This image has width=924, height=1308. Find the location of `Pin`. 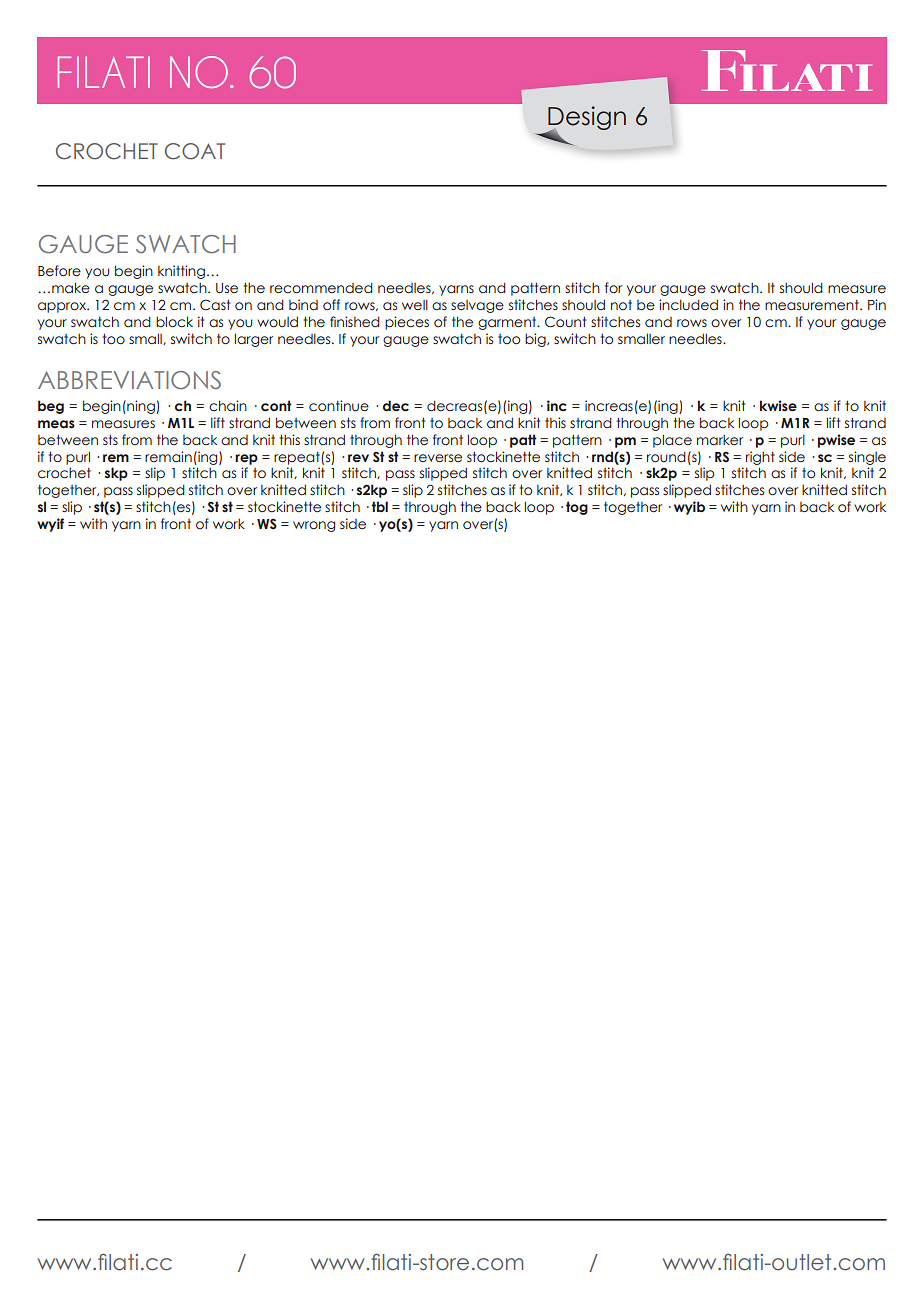

Pin is located at coordinates (877, 304).
